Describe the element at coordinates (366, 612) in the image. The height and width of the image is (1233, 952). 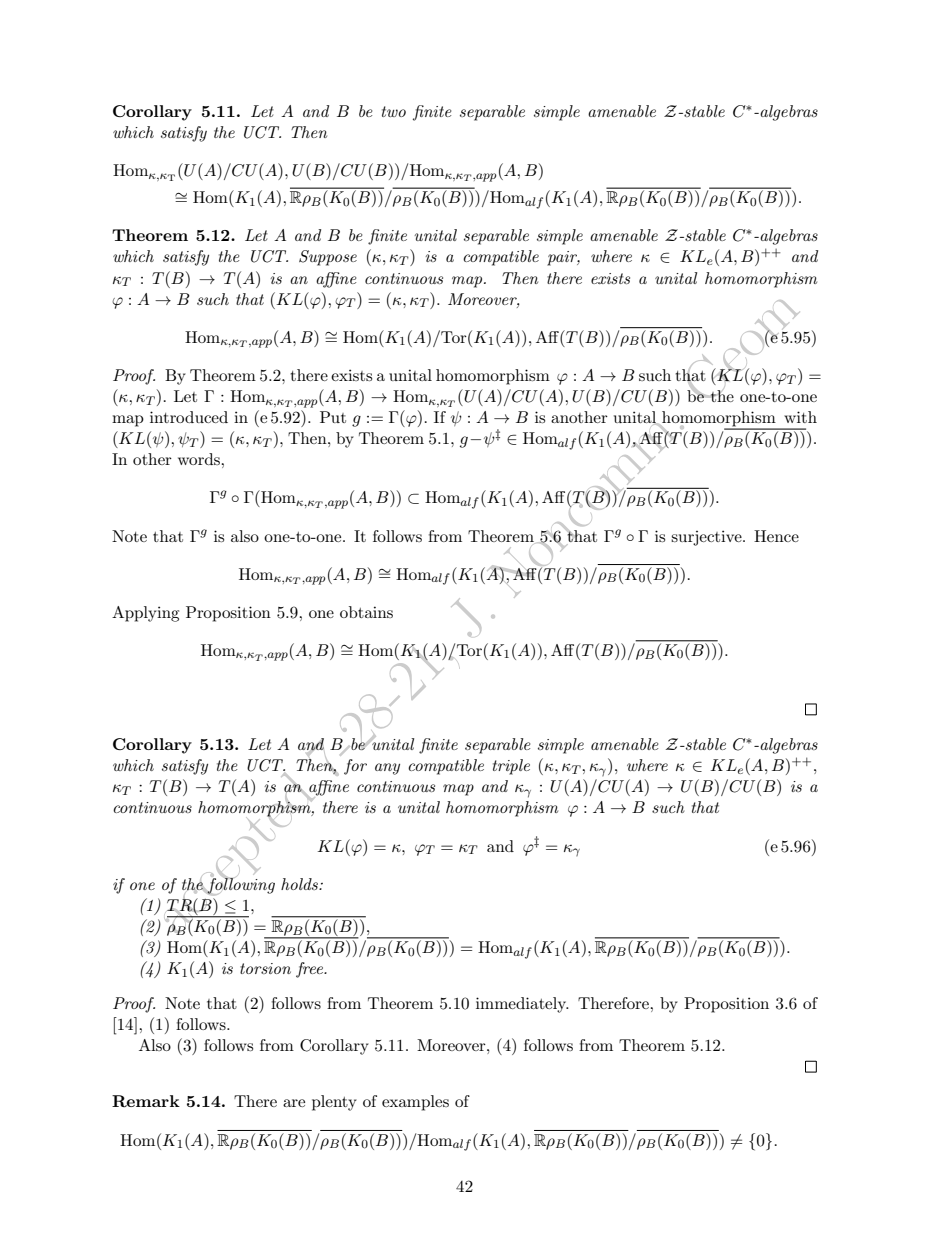
I see `obtains` at that location.
